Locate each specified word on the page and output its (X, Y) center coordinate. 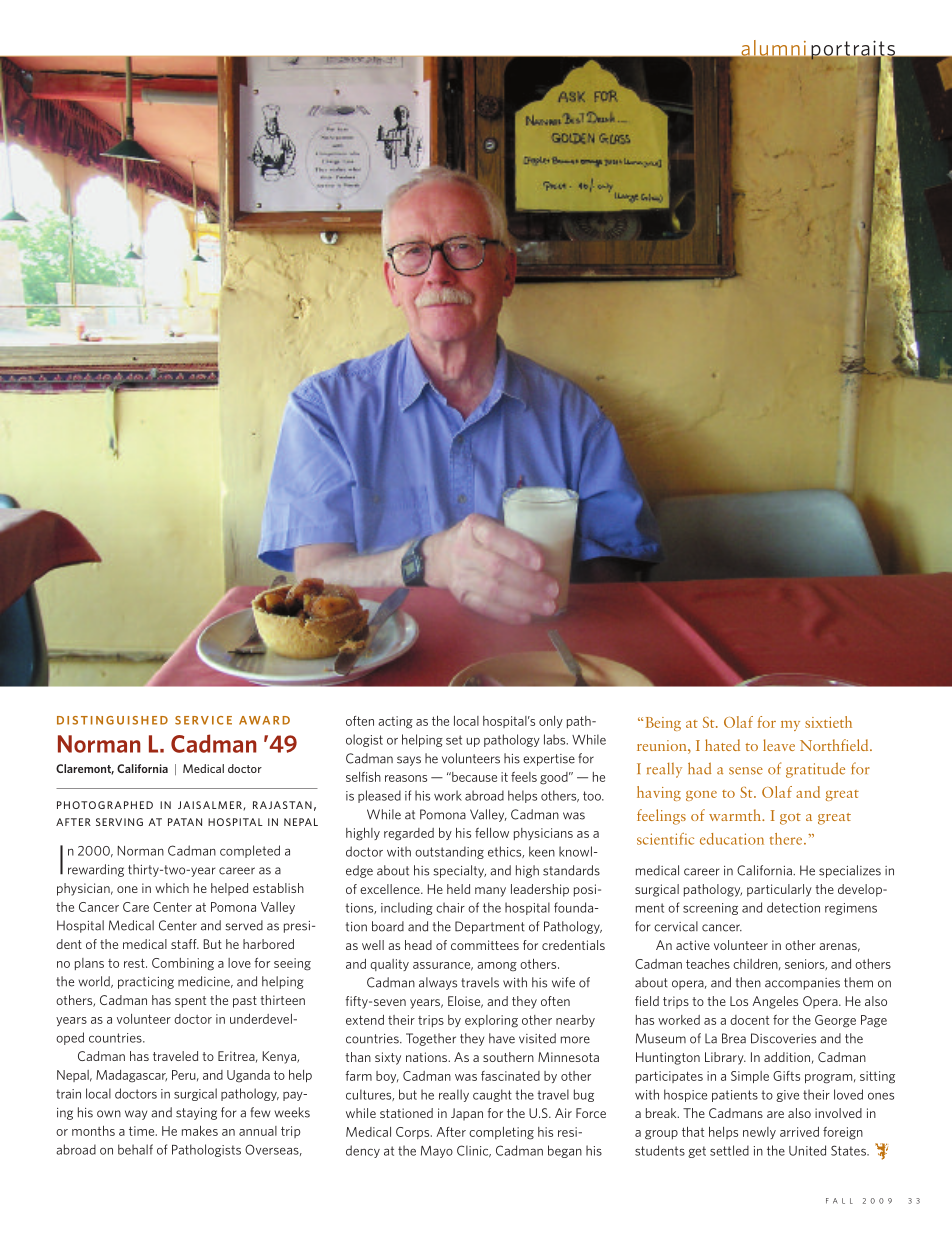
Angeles (775, 1002)
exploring (491, 1021)
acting (395, 722)
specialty (459, 871)
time (143, 1131)
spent (190, 1002)
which (172, 888)
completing (501, 1133)
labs (556, 739)
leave (779, 745)
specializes (850, 871)
